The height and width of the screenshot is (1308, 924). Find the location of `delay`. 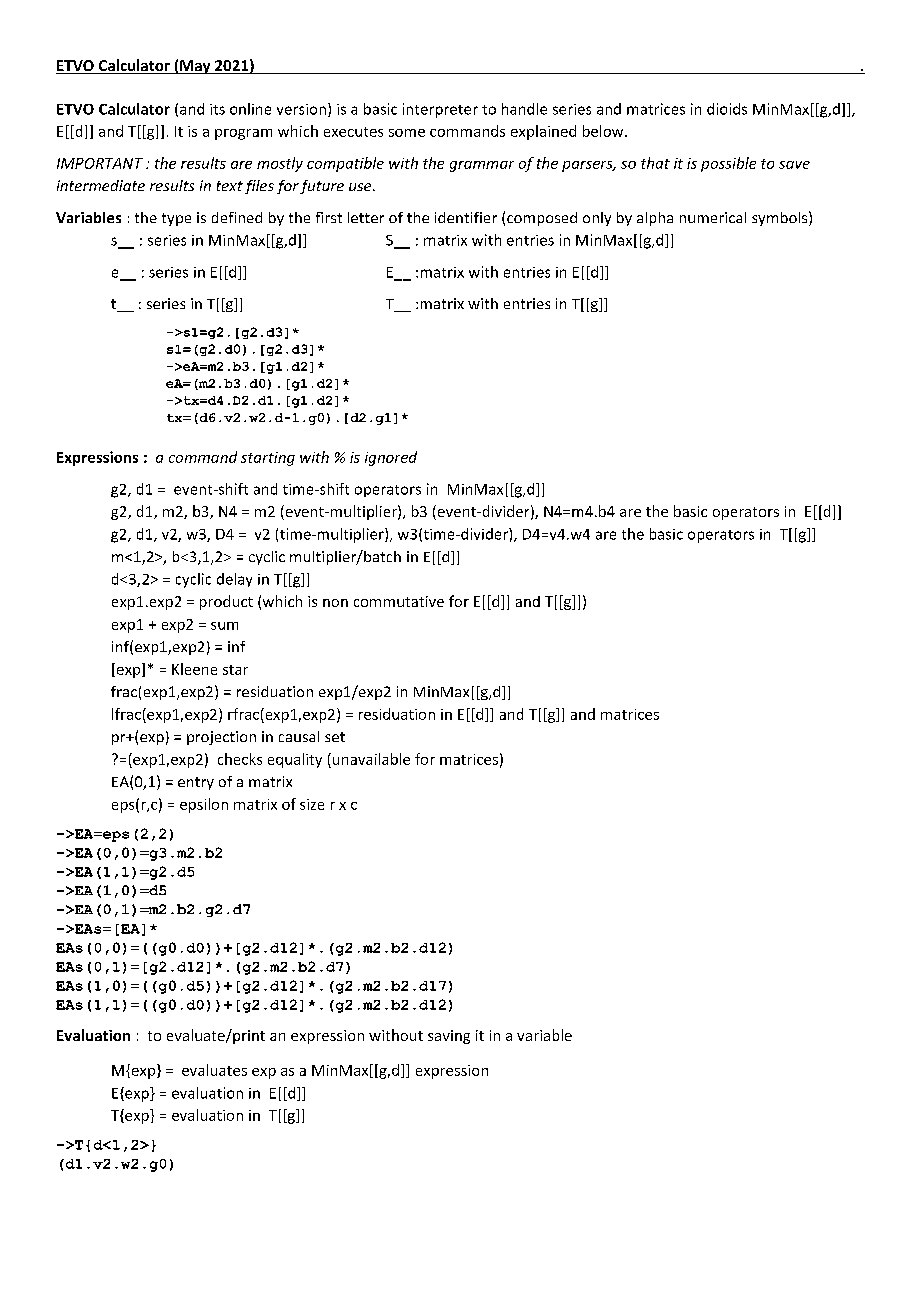

delay is located at coordinates (234, 580).
